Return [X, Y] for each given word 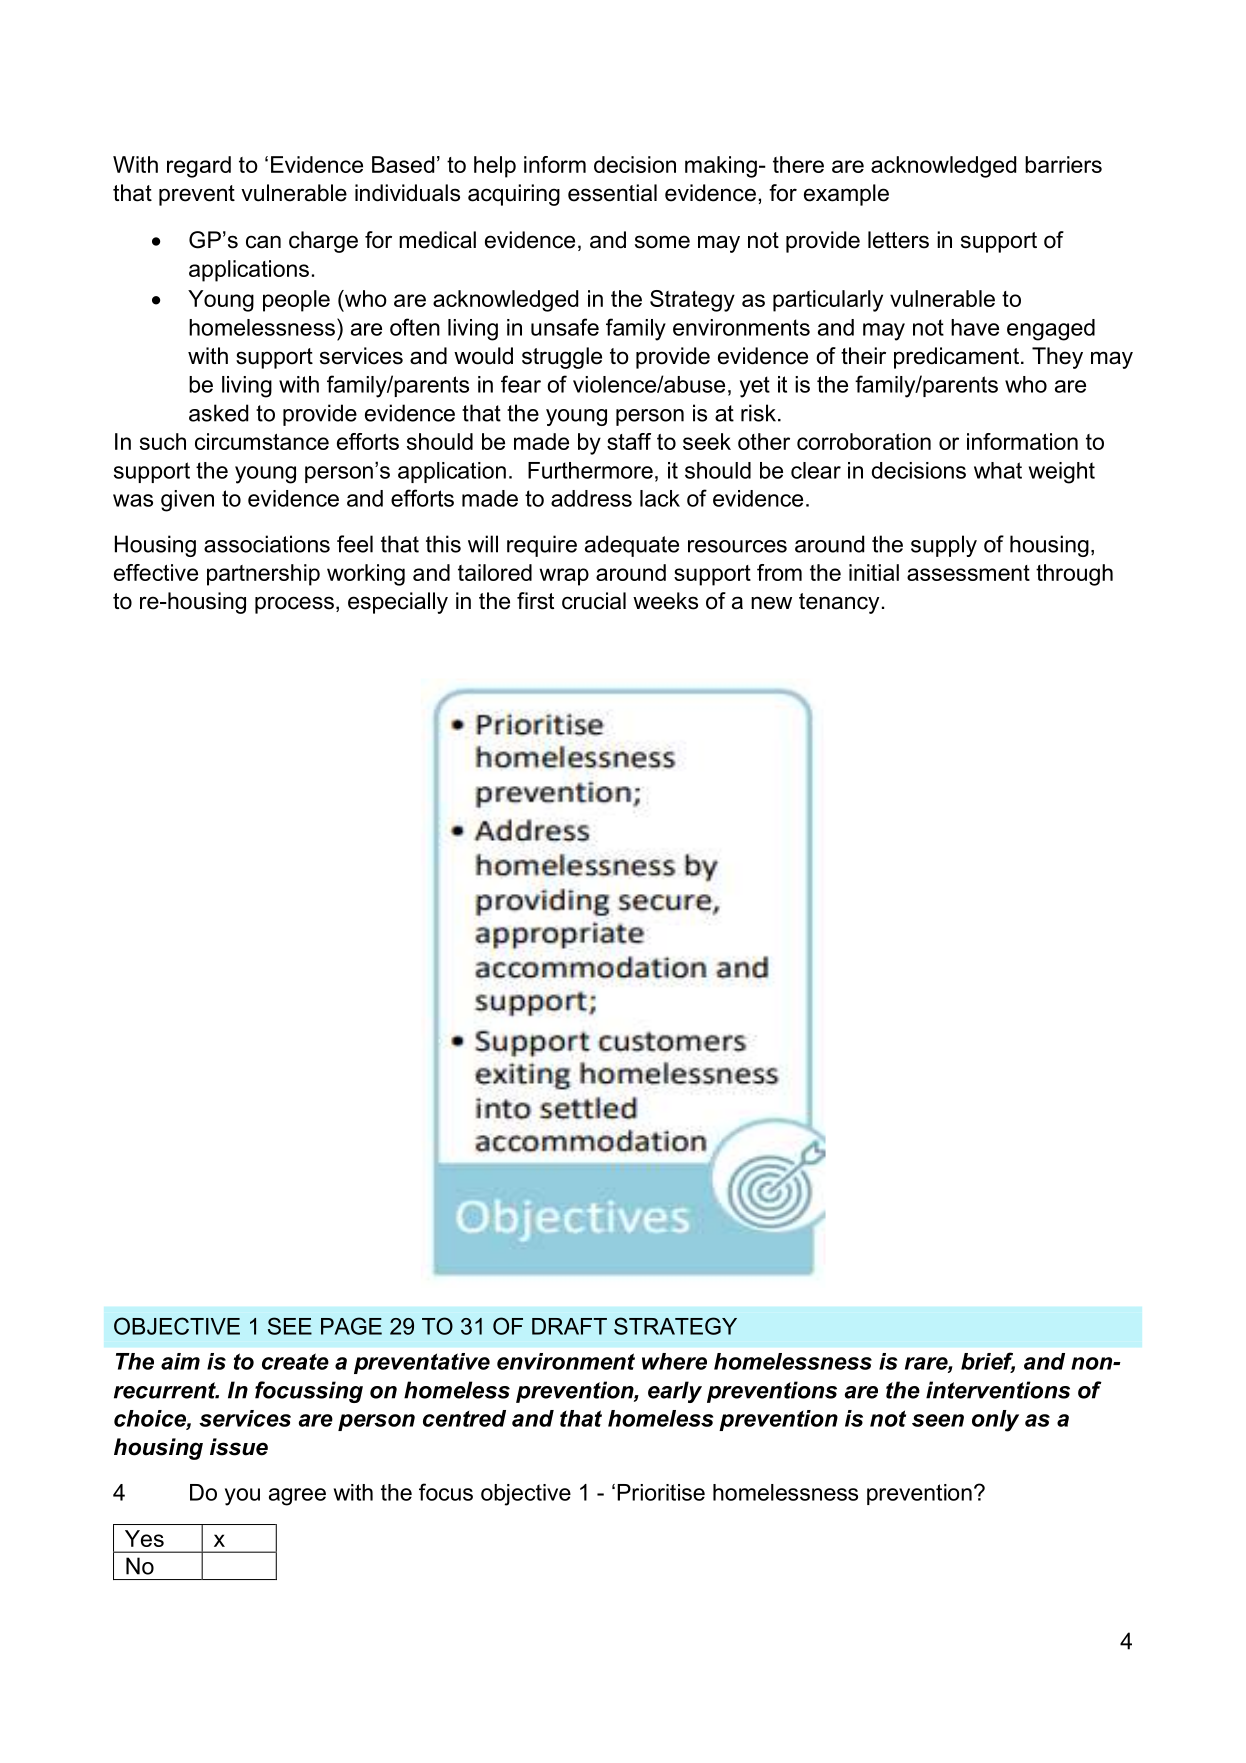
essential [612, 193]
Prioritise [661, 1492]
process [294, 605]
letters [898, 240]
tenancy [839, 603]
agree [297, 1497]
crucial [594, 601]
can [263, 242]
